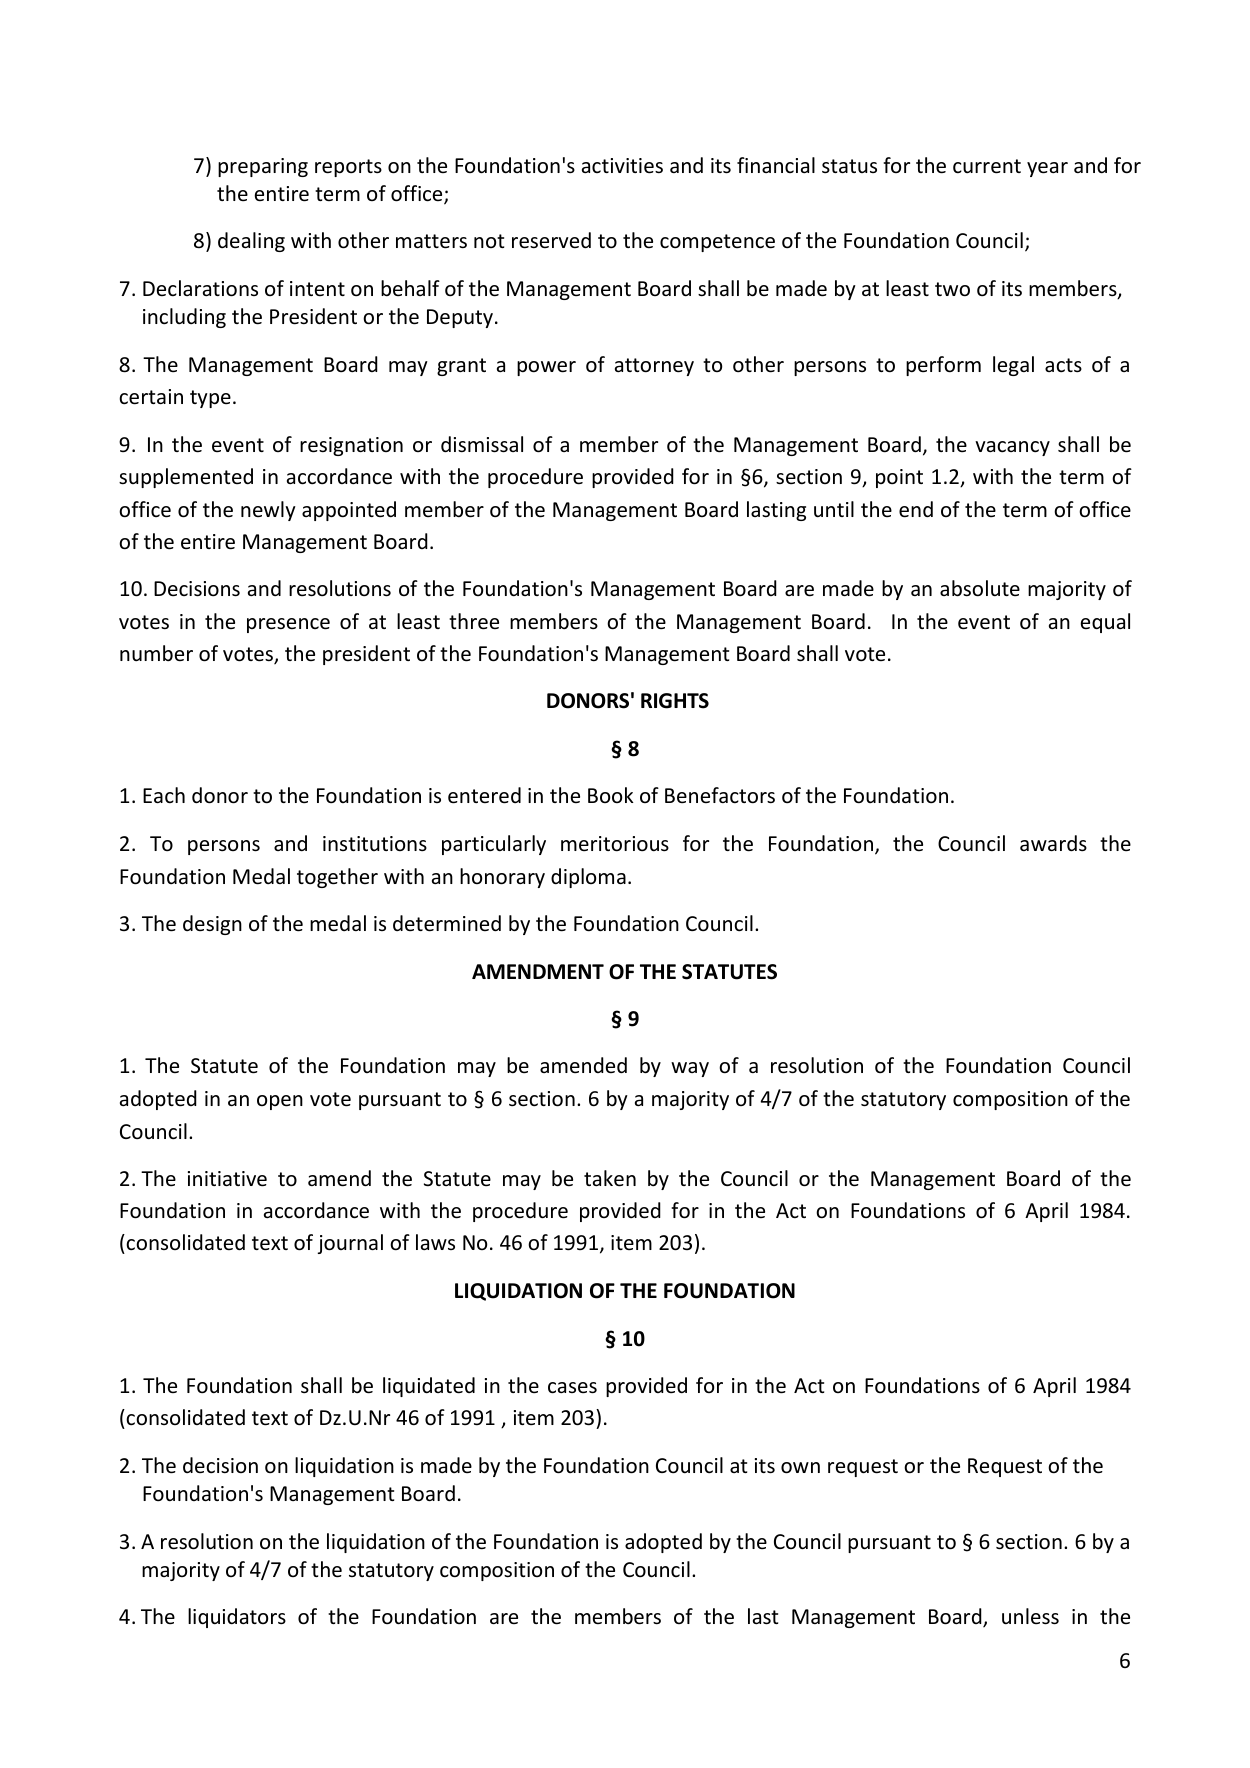 Image resolution: width=1250 pixels, height=1768 pixels. I want to click on open, so click(280, 1102).
